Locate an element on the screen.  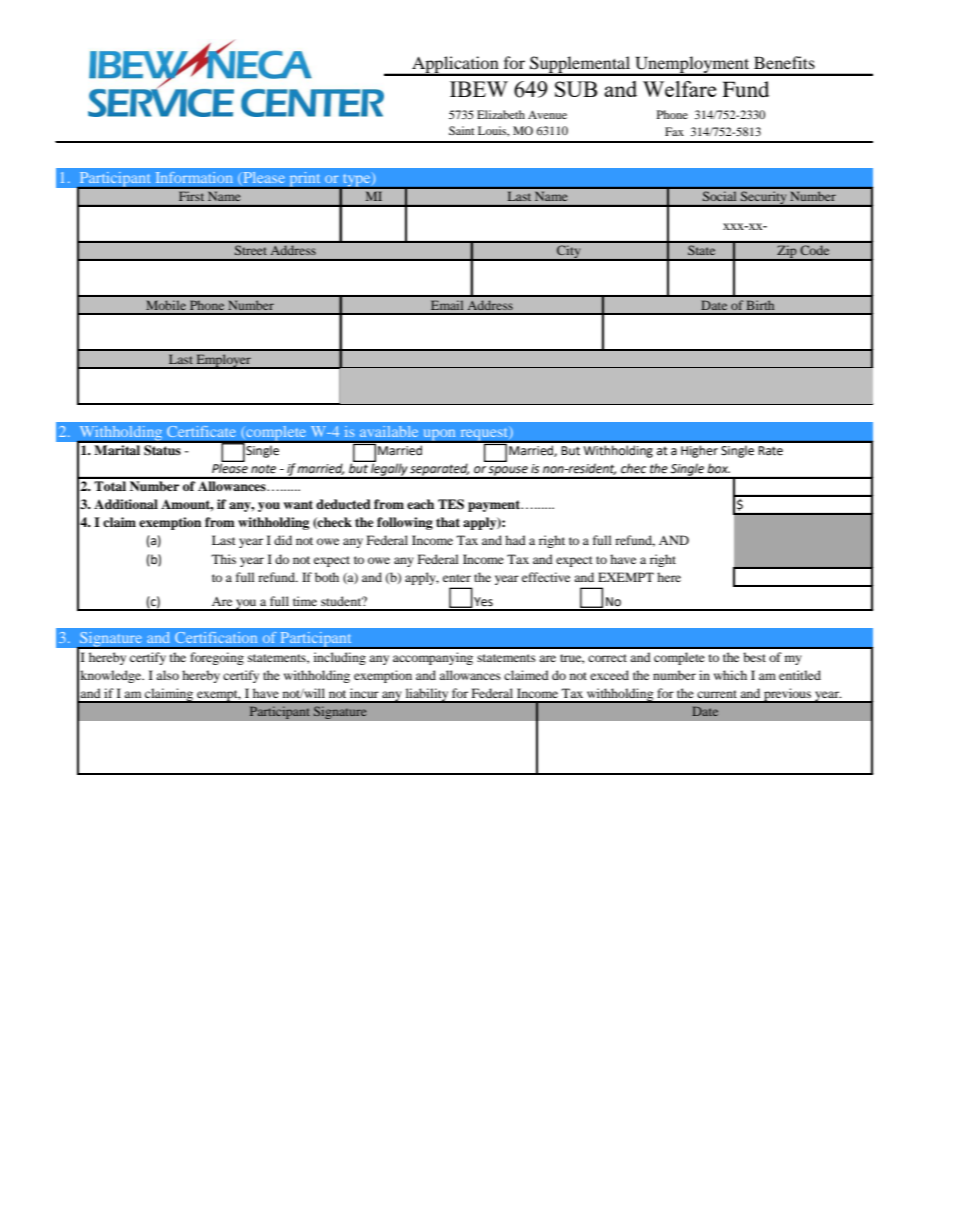
Welfare is located at coordinates (680, 89).
